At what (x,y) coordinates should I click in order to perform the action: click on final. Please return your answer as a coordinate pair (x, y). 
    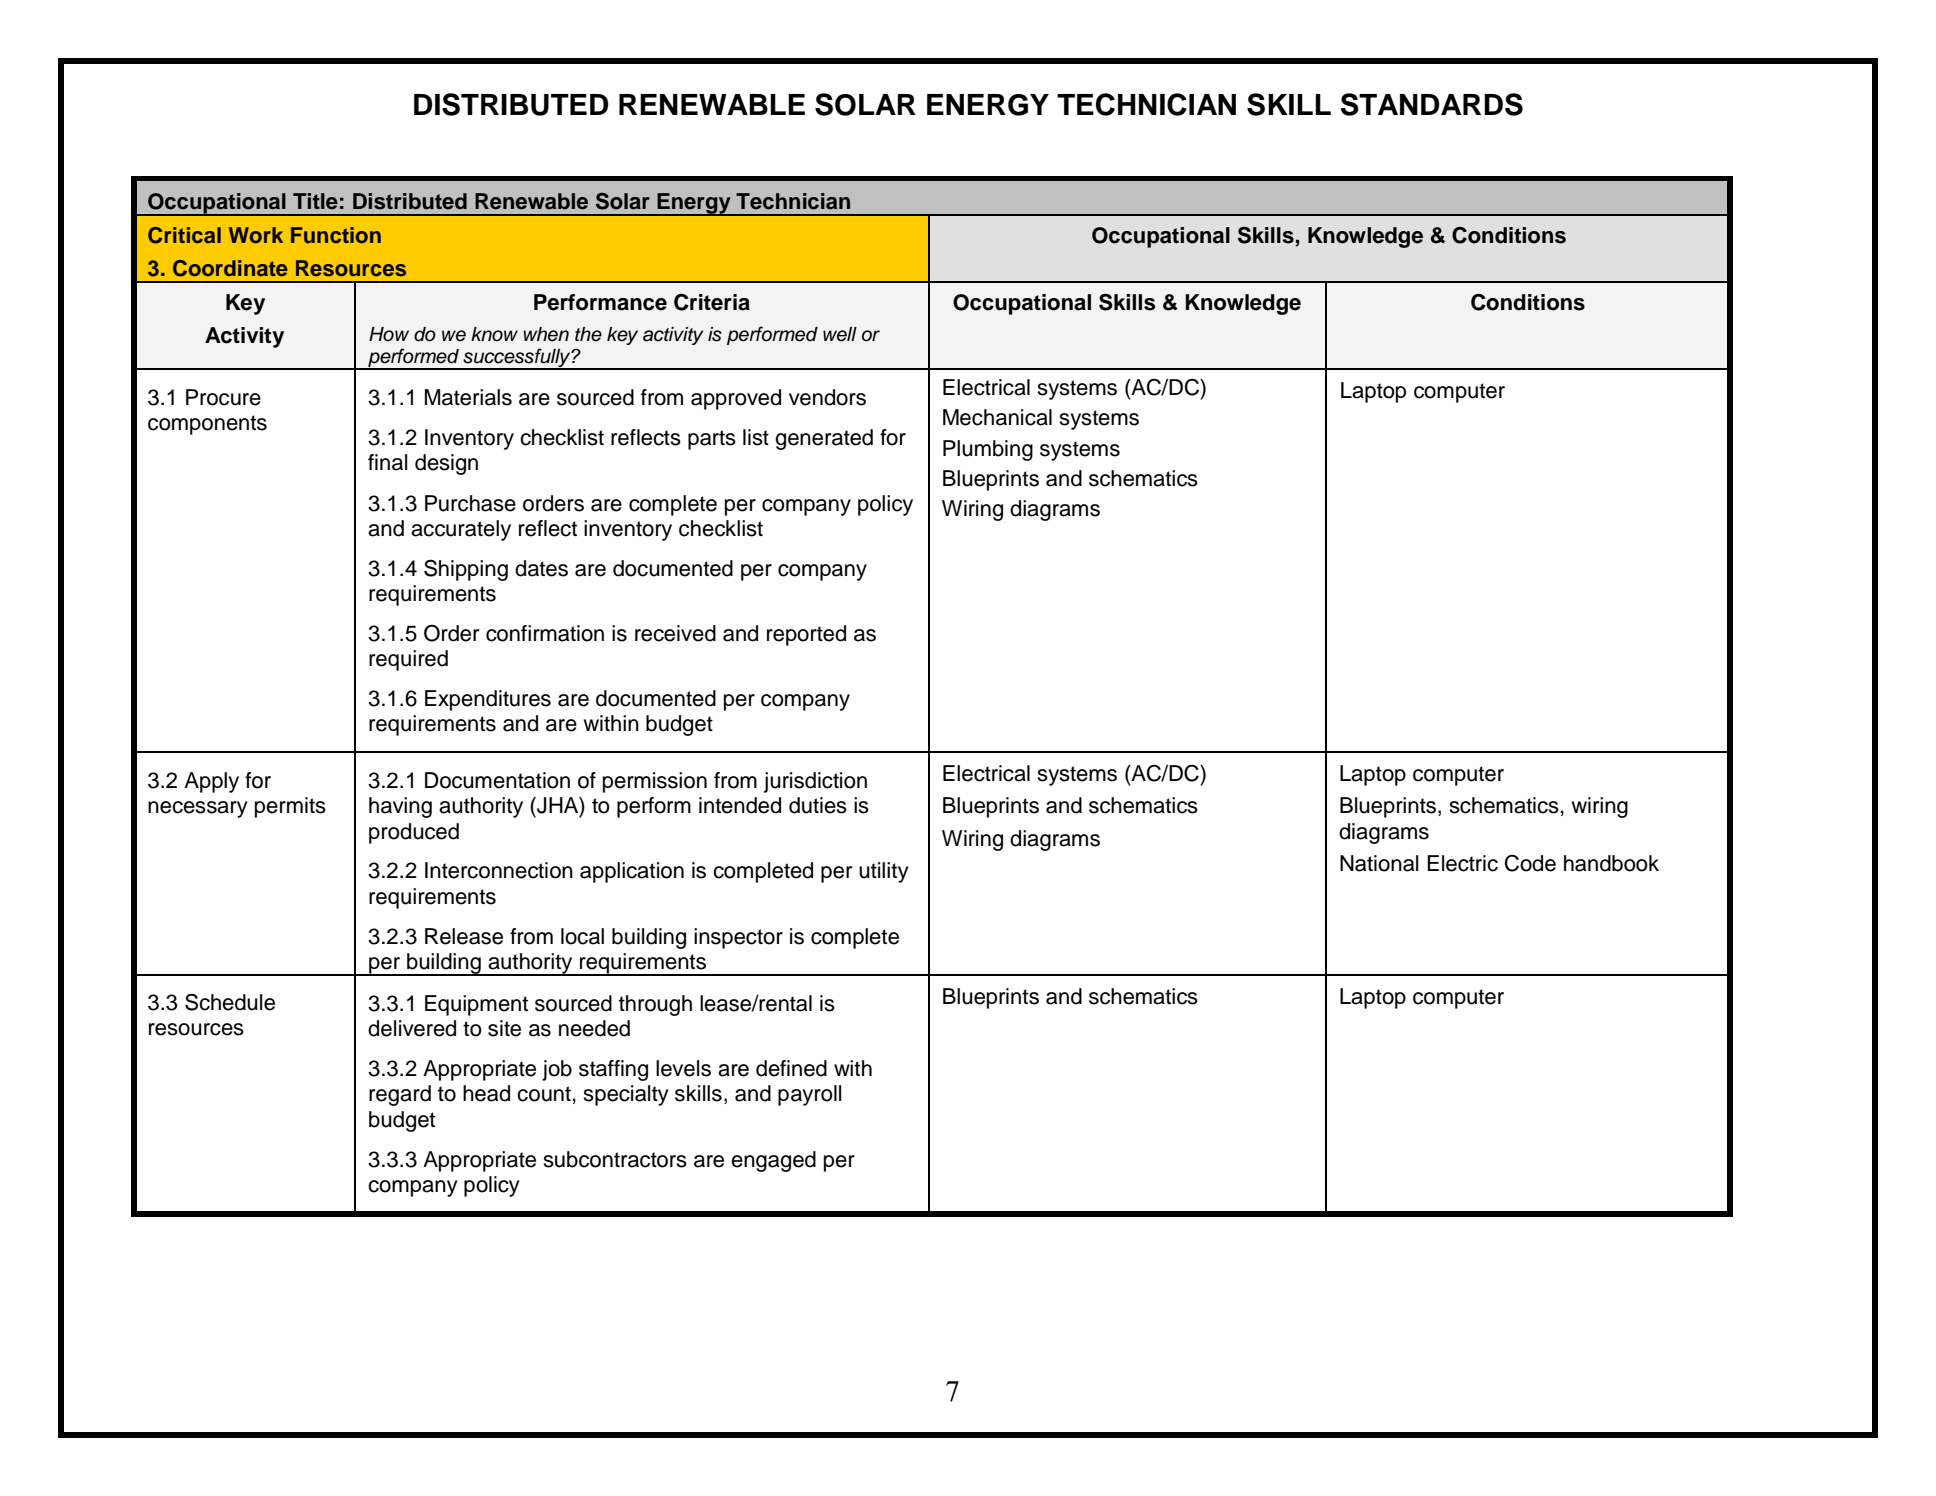
    Looking at the image, I should click on (388, 462).
